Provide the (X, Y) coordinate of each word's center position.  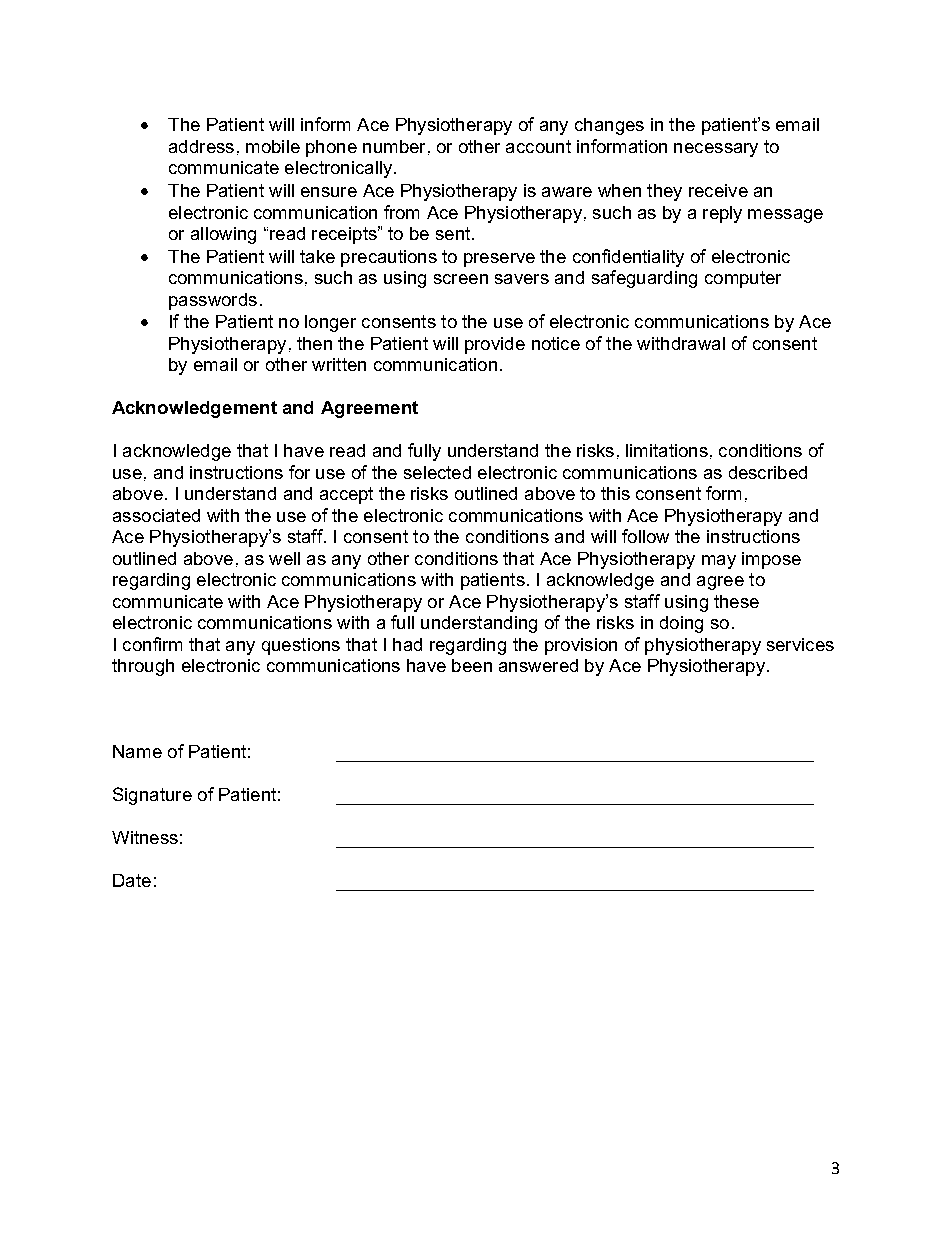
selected (437, 472)
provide (495, 345)
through (143, 667)
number (394, 146)
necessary (716, 150)
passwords (213, 301)
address (201, 146)
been (472, 665)
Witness (145, 837)
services (800, 644)
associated (156, 515)
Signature (152, 796)
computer (743, 279)
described (768, 472)
